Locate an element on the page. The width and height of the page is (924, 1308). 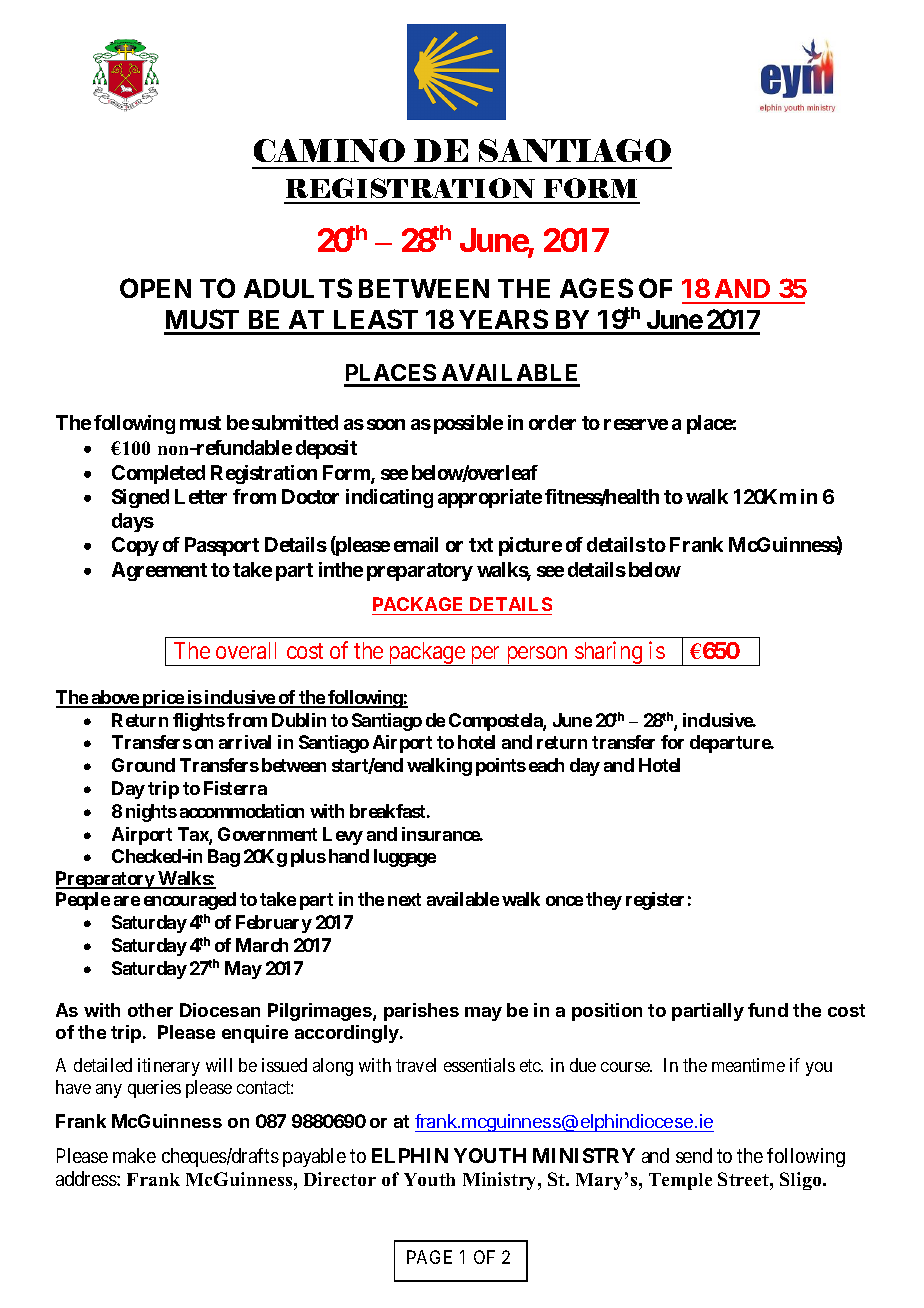
parishes is located at coordinates (421, 1012).
